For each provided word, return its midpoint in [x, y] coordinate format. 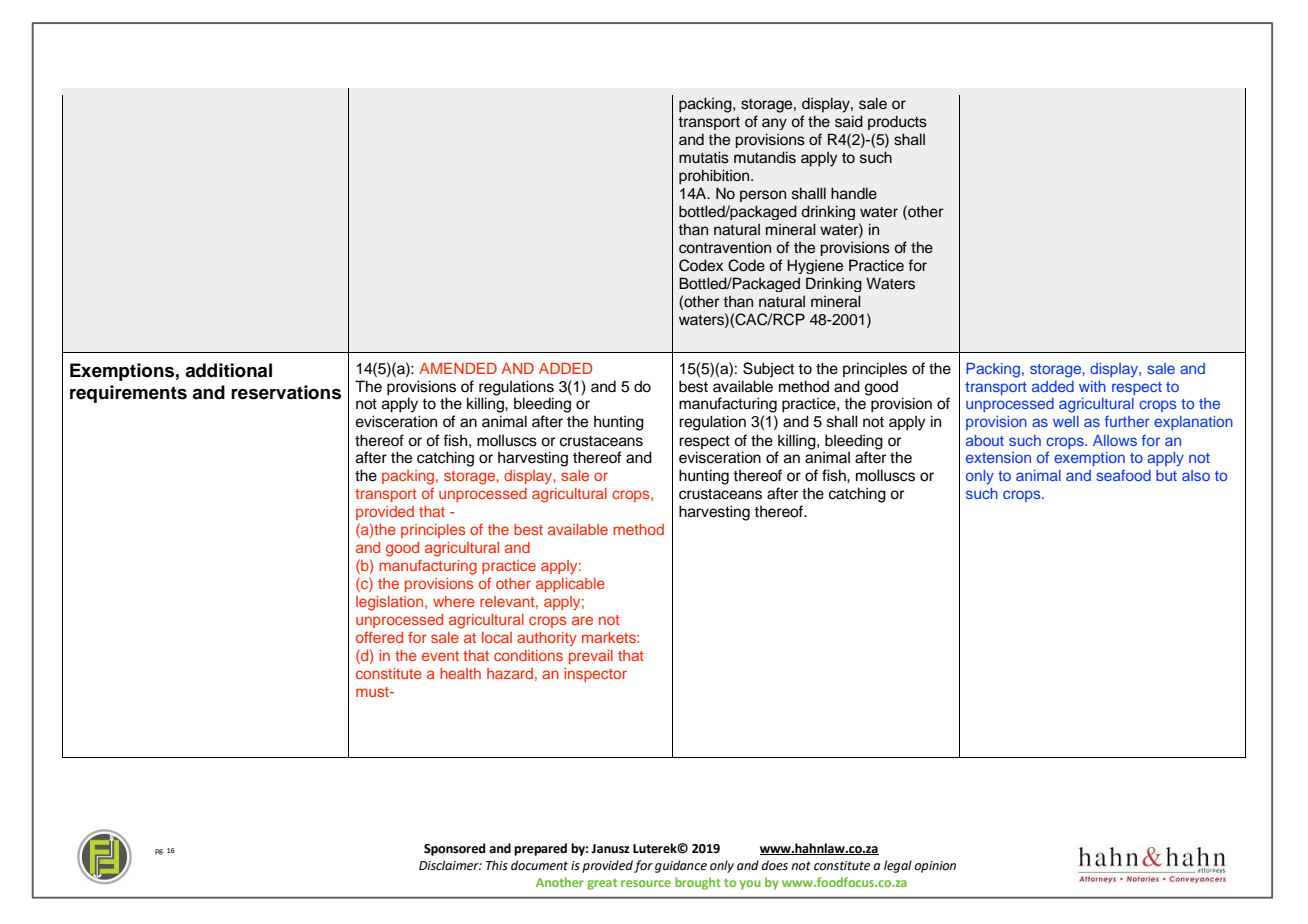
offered [379, 637]
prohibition [715, 177]
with [1092, 386]
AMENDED [458, 368]
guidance [681, 866]
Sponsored [454, 849]
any [774, 124]
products [897, 122]
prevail [591, 657]
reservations [286, 392]
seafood [1124, 475]
